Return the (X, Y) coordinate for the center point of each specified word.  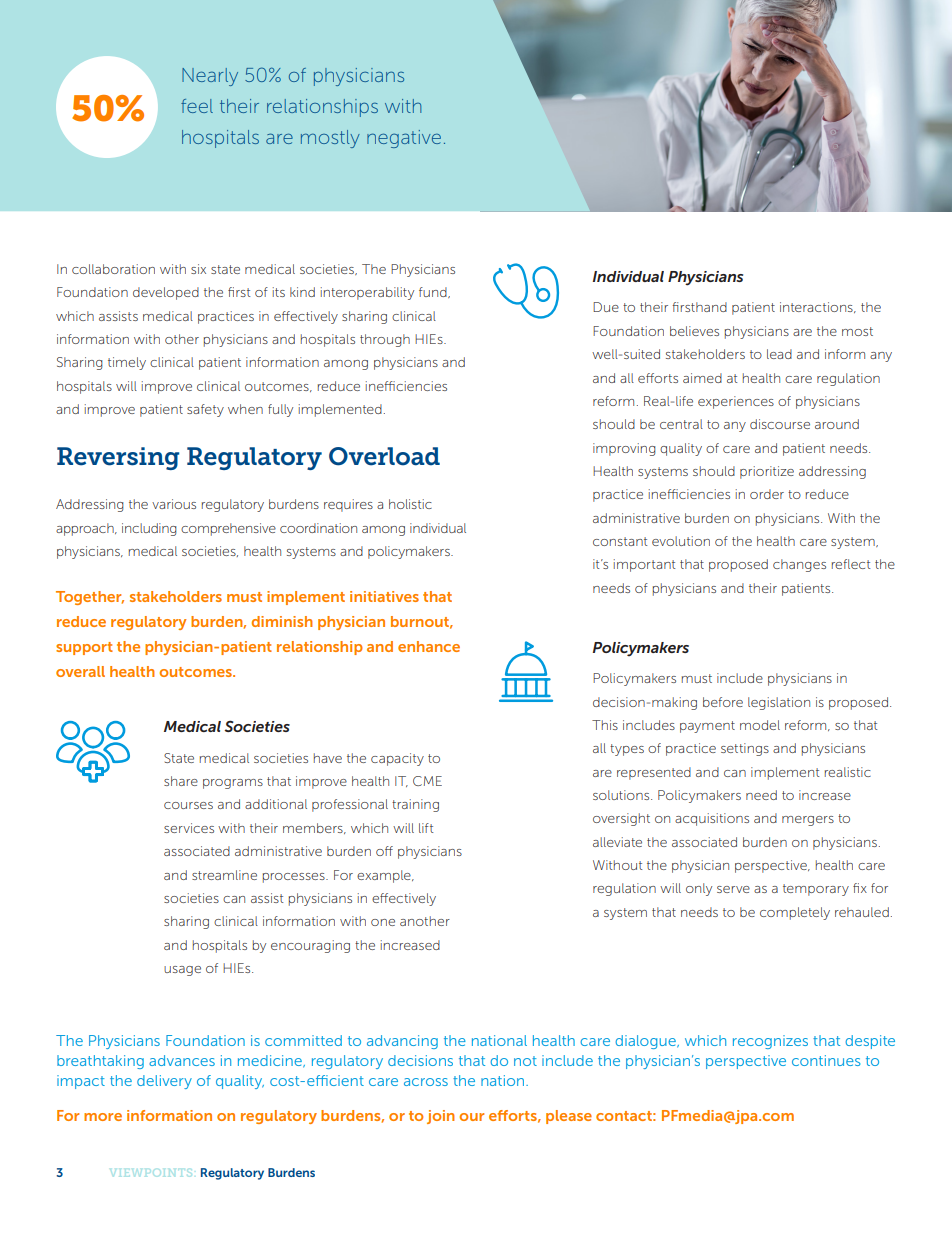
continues (826, 1060)
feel (197, 106)
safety (205, 410)
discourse (780, 424)
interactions (817, 307)
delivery (164, 1082)
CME (427, 781)
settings (745, 749)
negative (404, 139)
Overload (384, 456)
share (181, 781)
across (426, 1082)
